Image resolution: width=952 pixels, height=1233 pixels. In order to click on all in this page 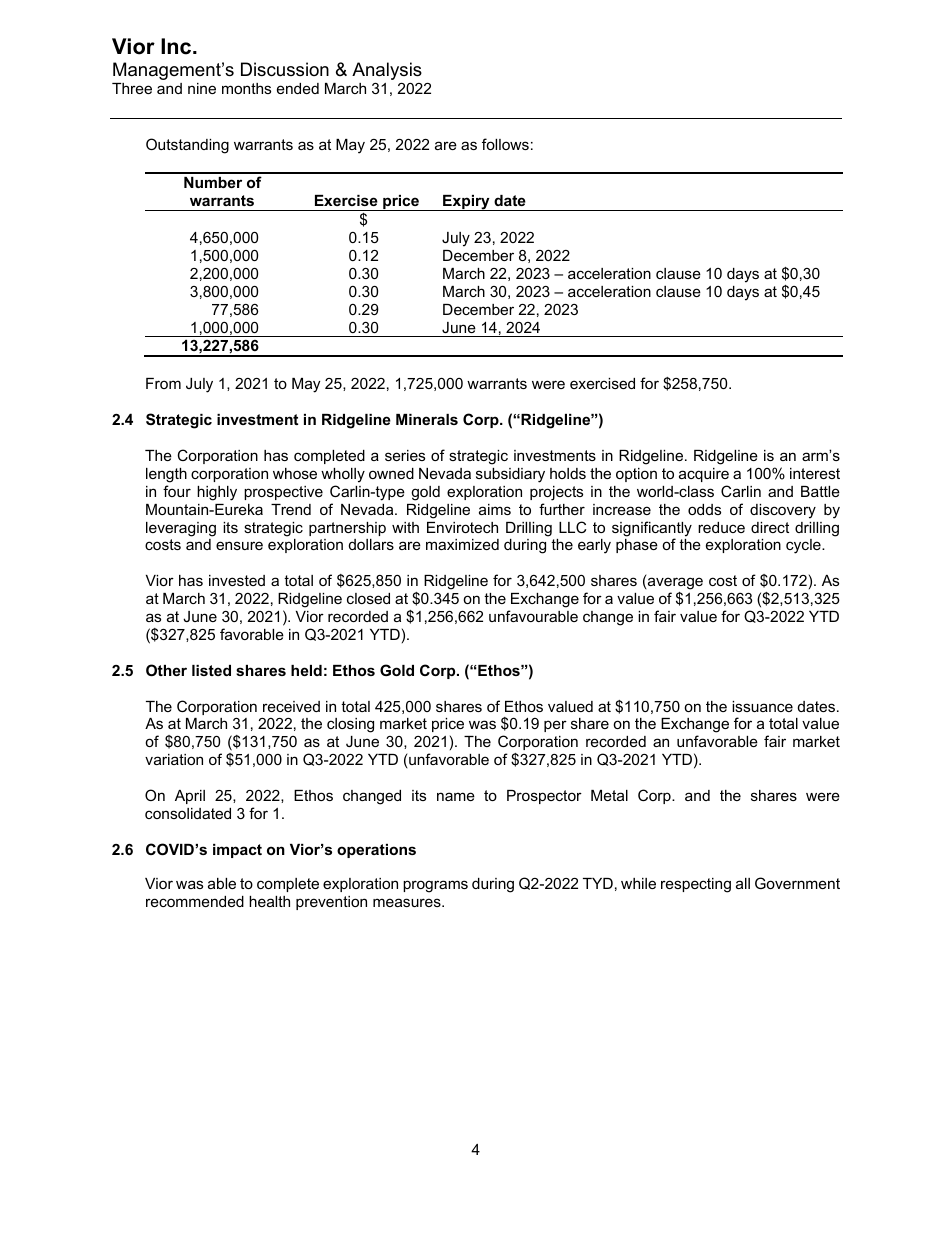, I will do `click(743, 883)`.
